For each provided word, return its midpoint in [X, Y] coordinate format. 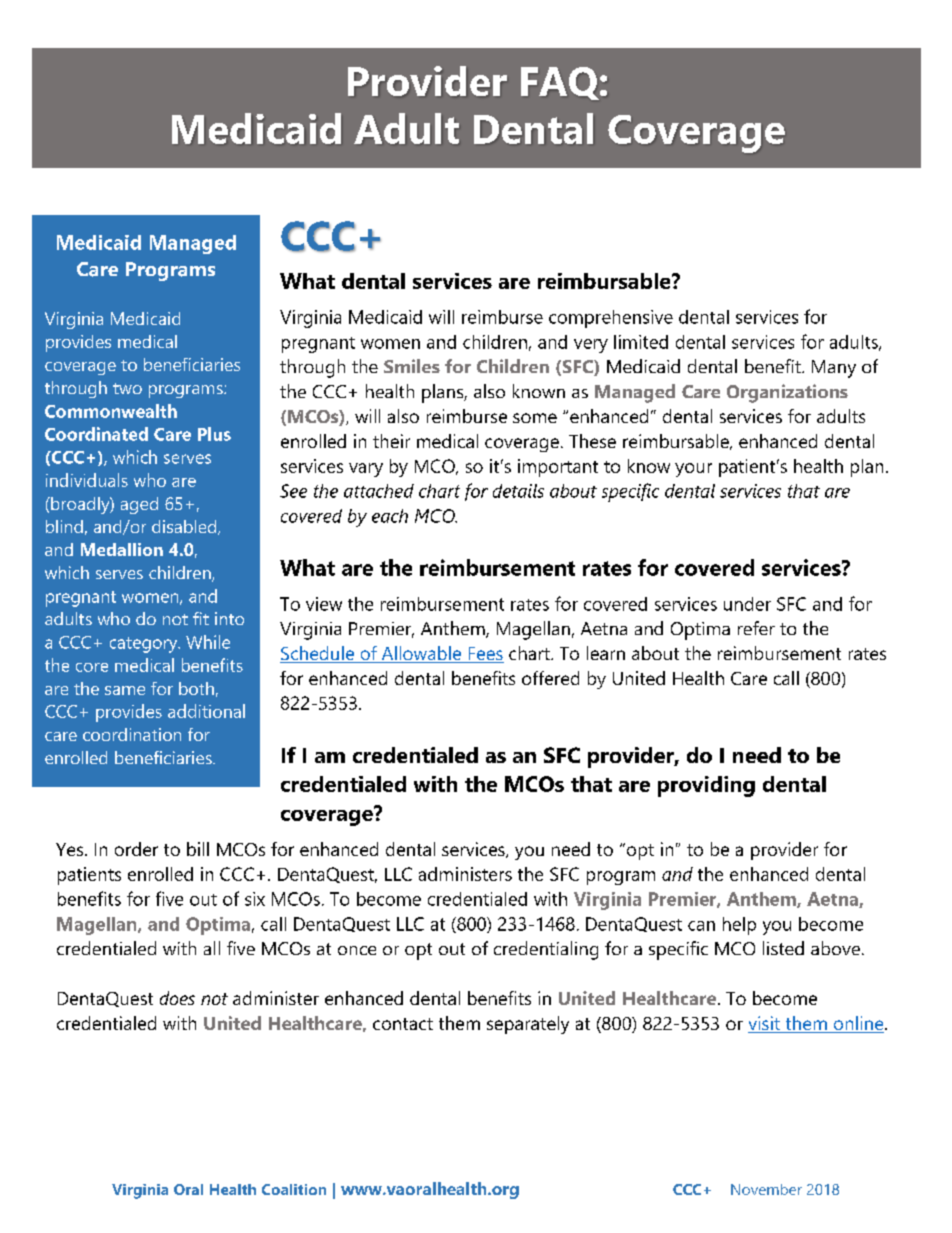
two [127, 388]
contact [403, 1024]
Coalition [294, 1189]
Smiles [412, 366]
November [766, 1189]
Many [834, 369]
